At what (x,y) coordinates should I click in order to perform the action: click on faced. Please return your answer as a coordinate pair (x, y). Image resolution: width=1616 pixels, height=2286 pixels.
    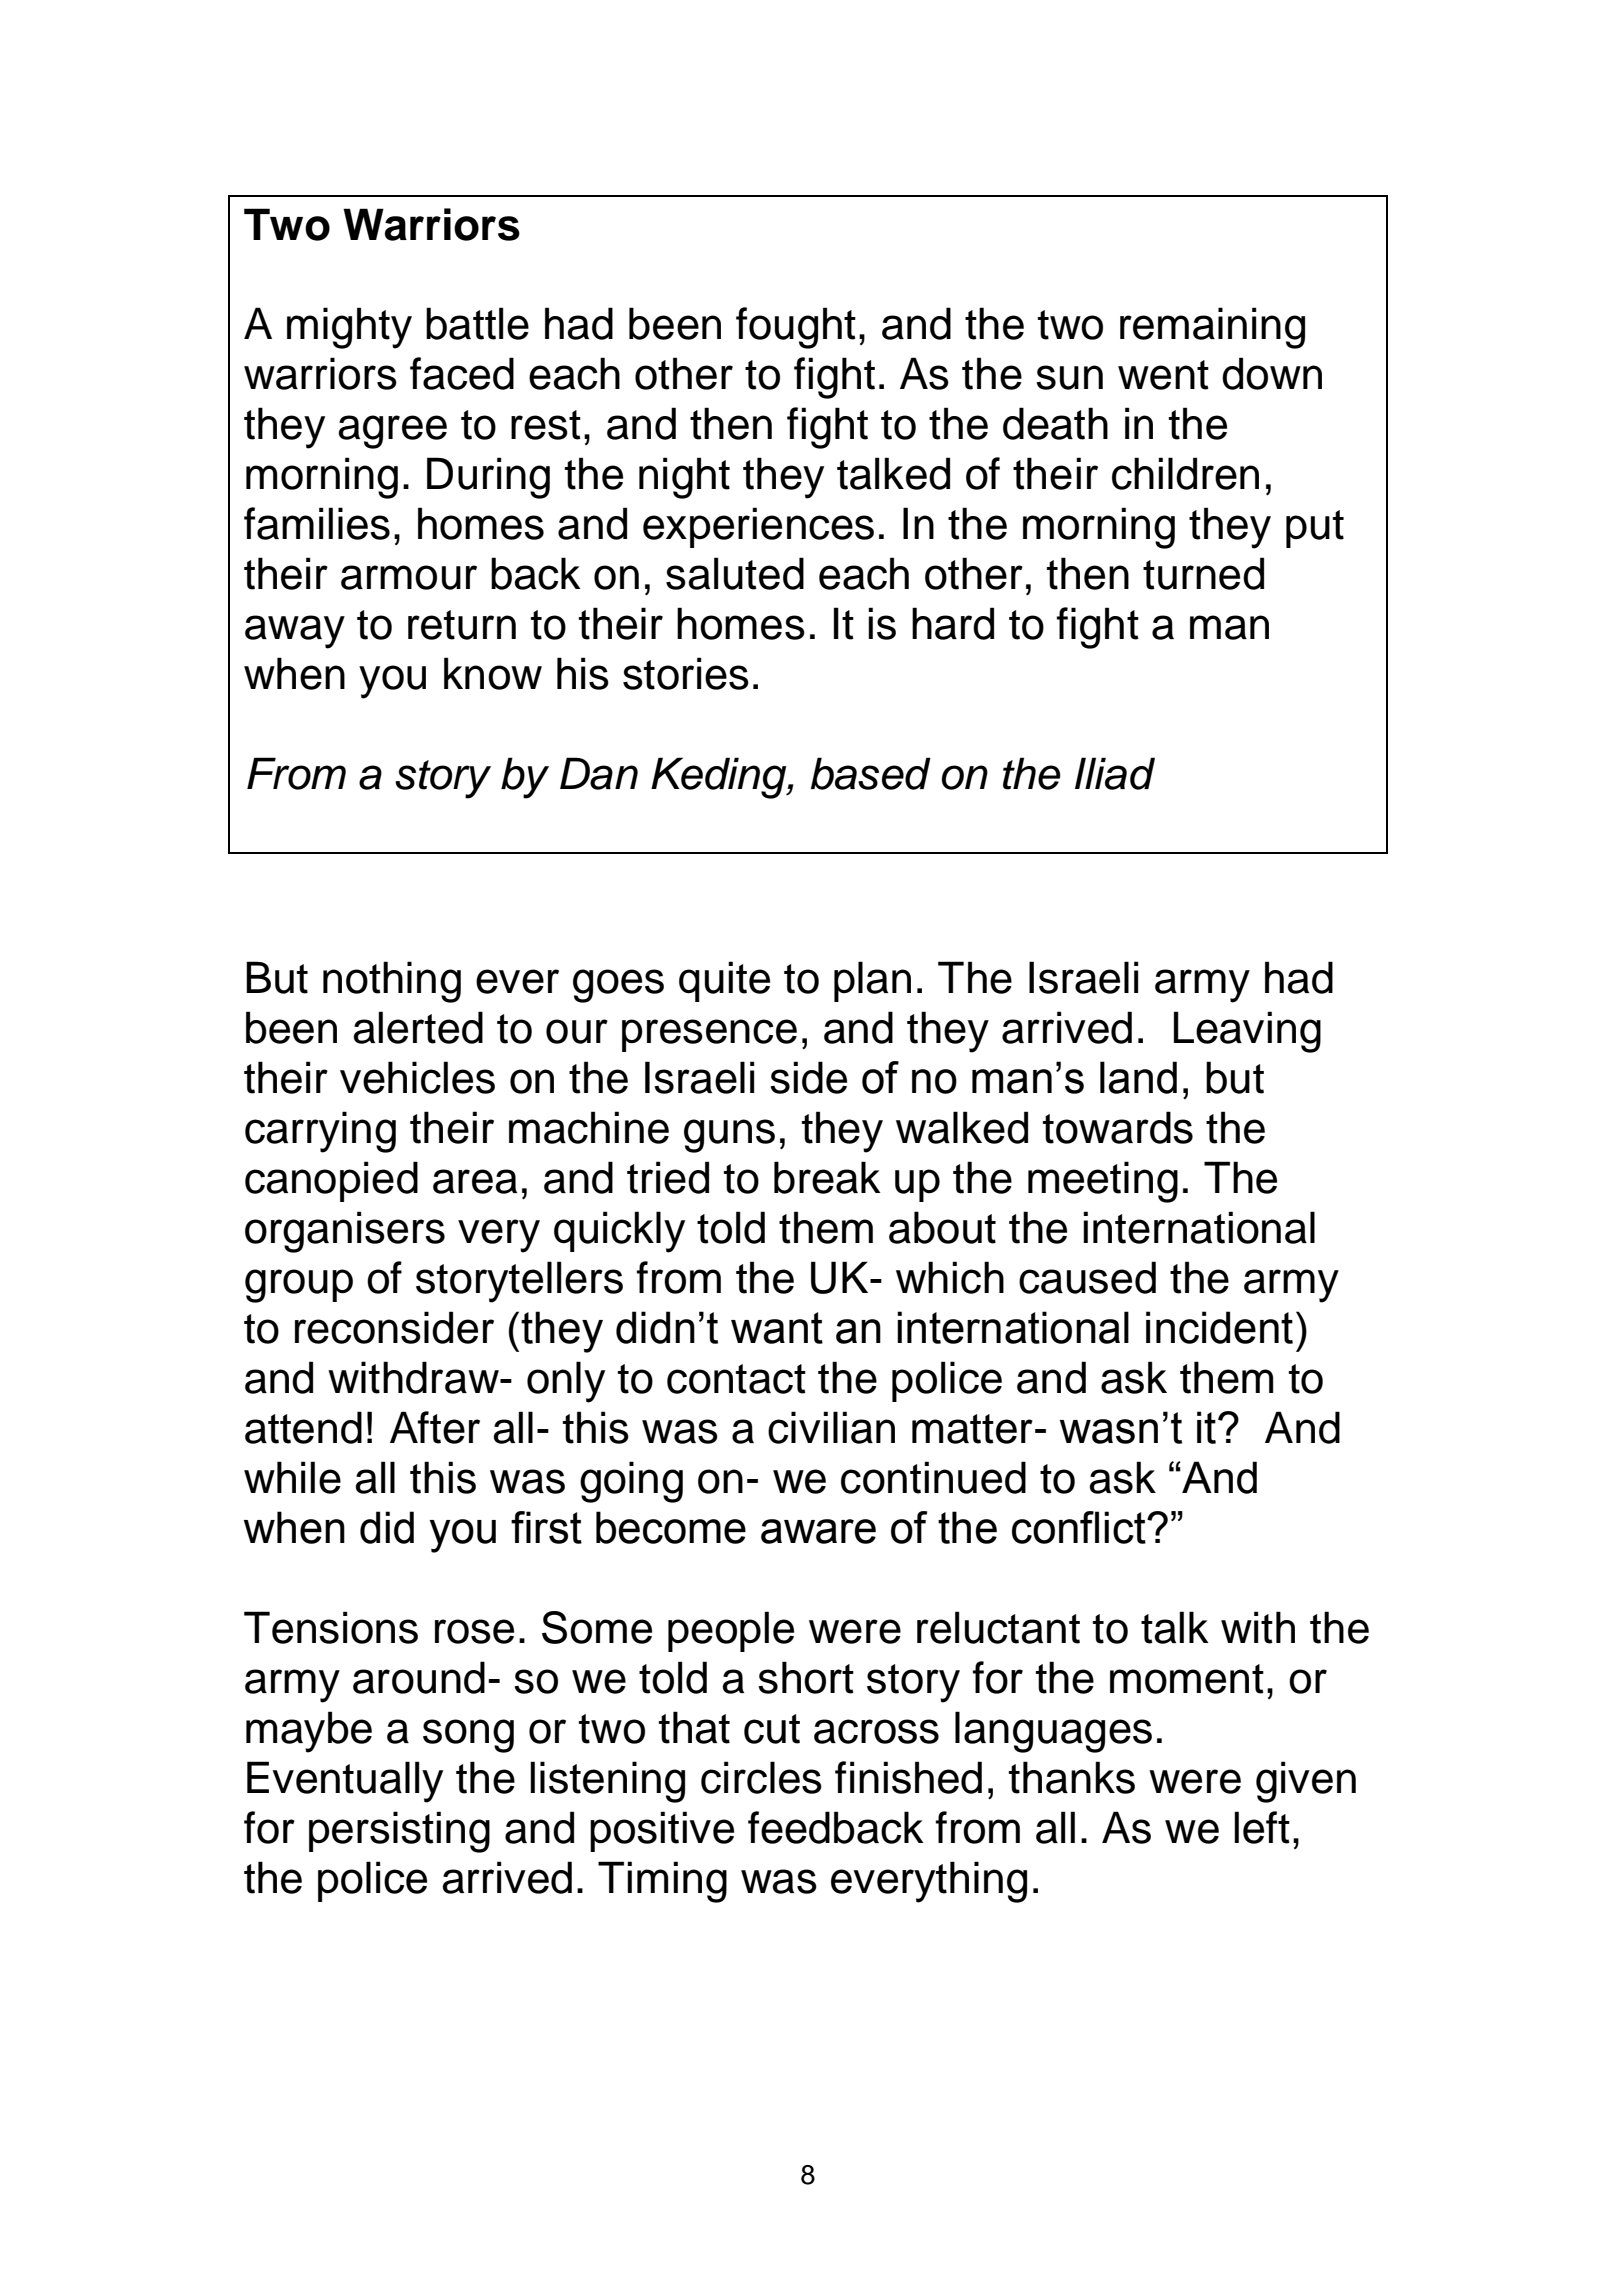
    Looking at the image, I should click on (462, 373).
